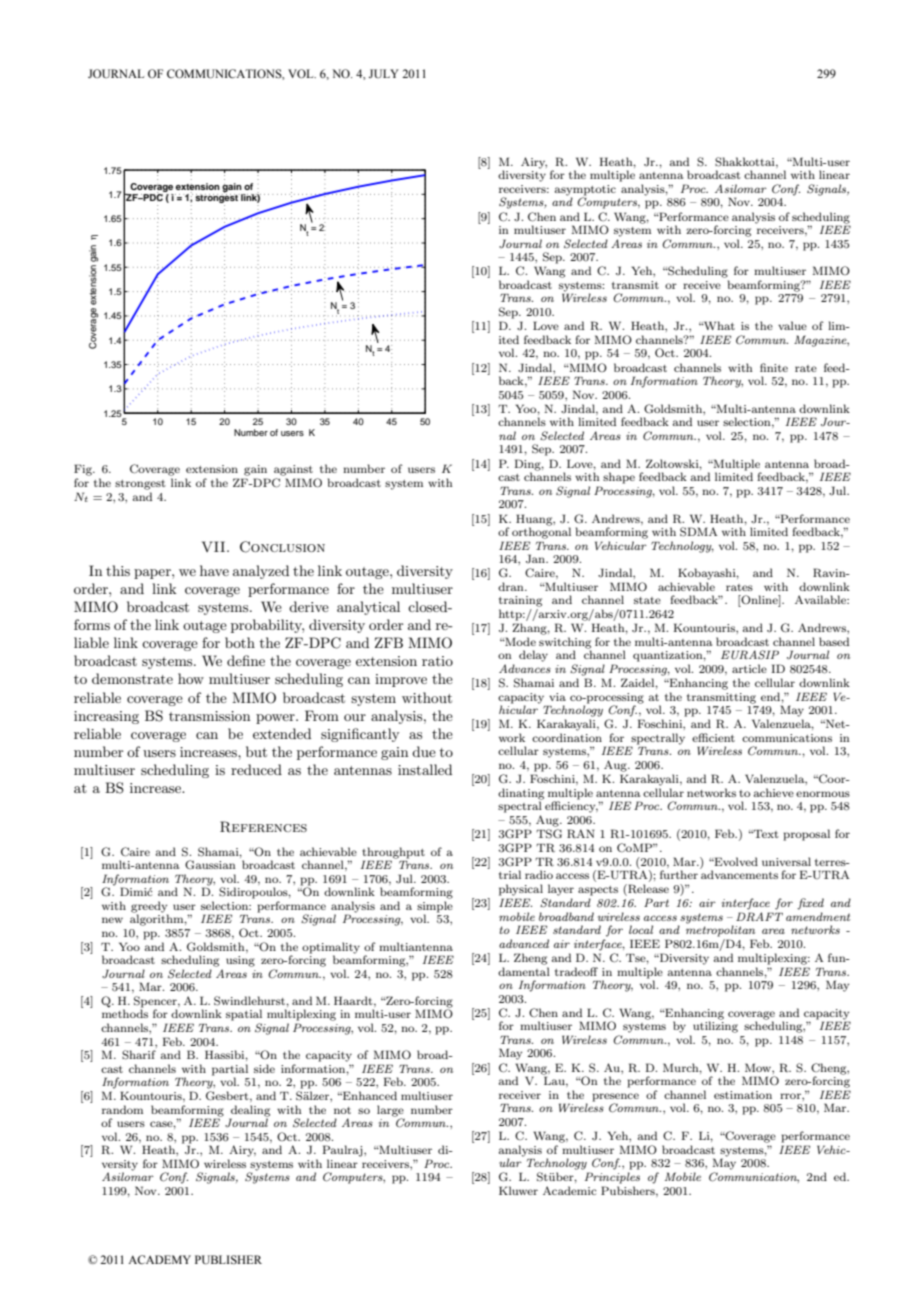  Describe the element at coordinates (384, 73) in the screenshot. I see `JULY` at that location.
